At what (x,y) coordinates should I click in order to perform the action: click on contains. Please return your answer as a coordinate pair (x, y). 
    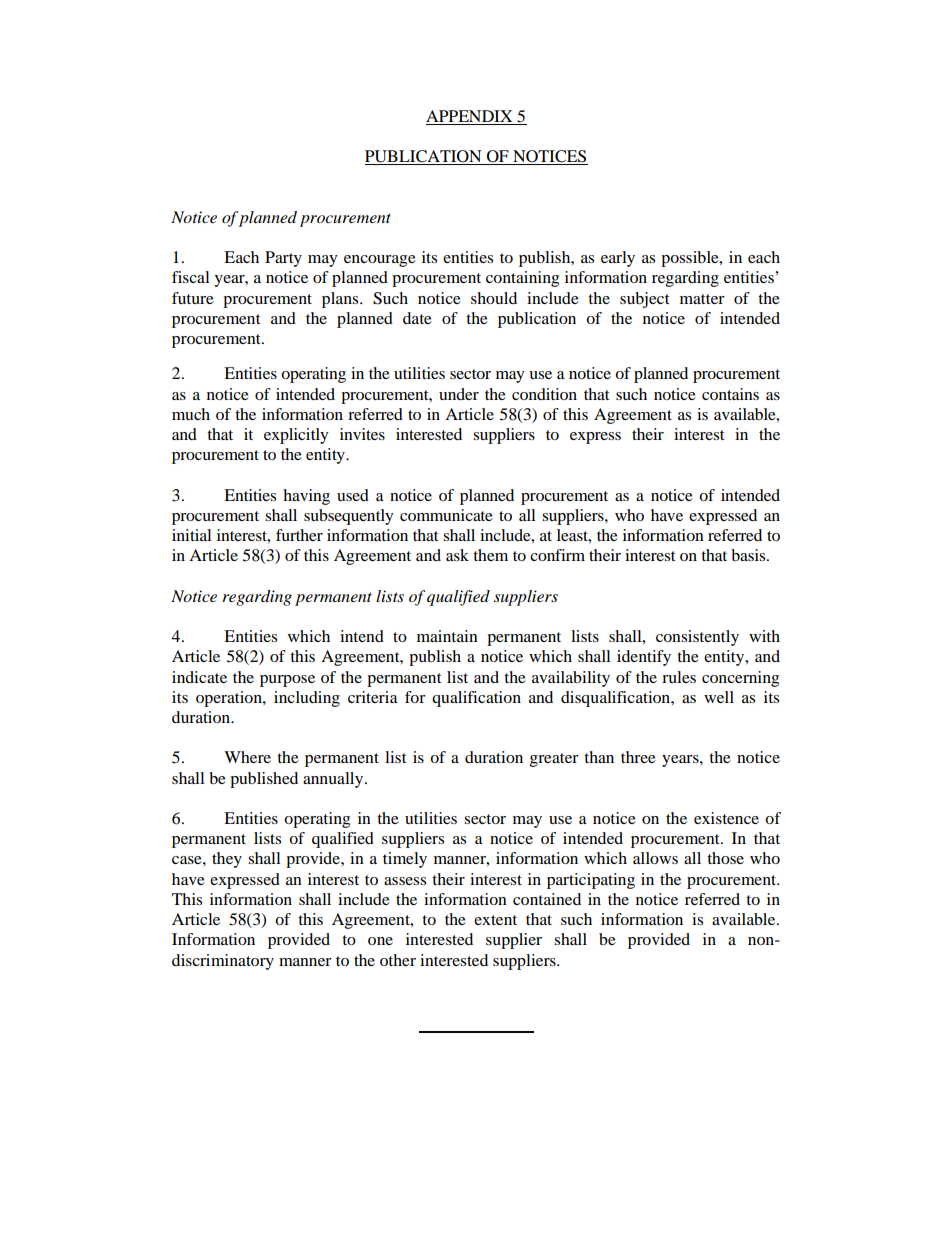
    Looking at the image, I should click on (730, 394).
